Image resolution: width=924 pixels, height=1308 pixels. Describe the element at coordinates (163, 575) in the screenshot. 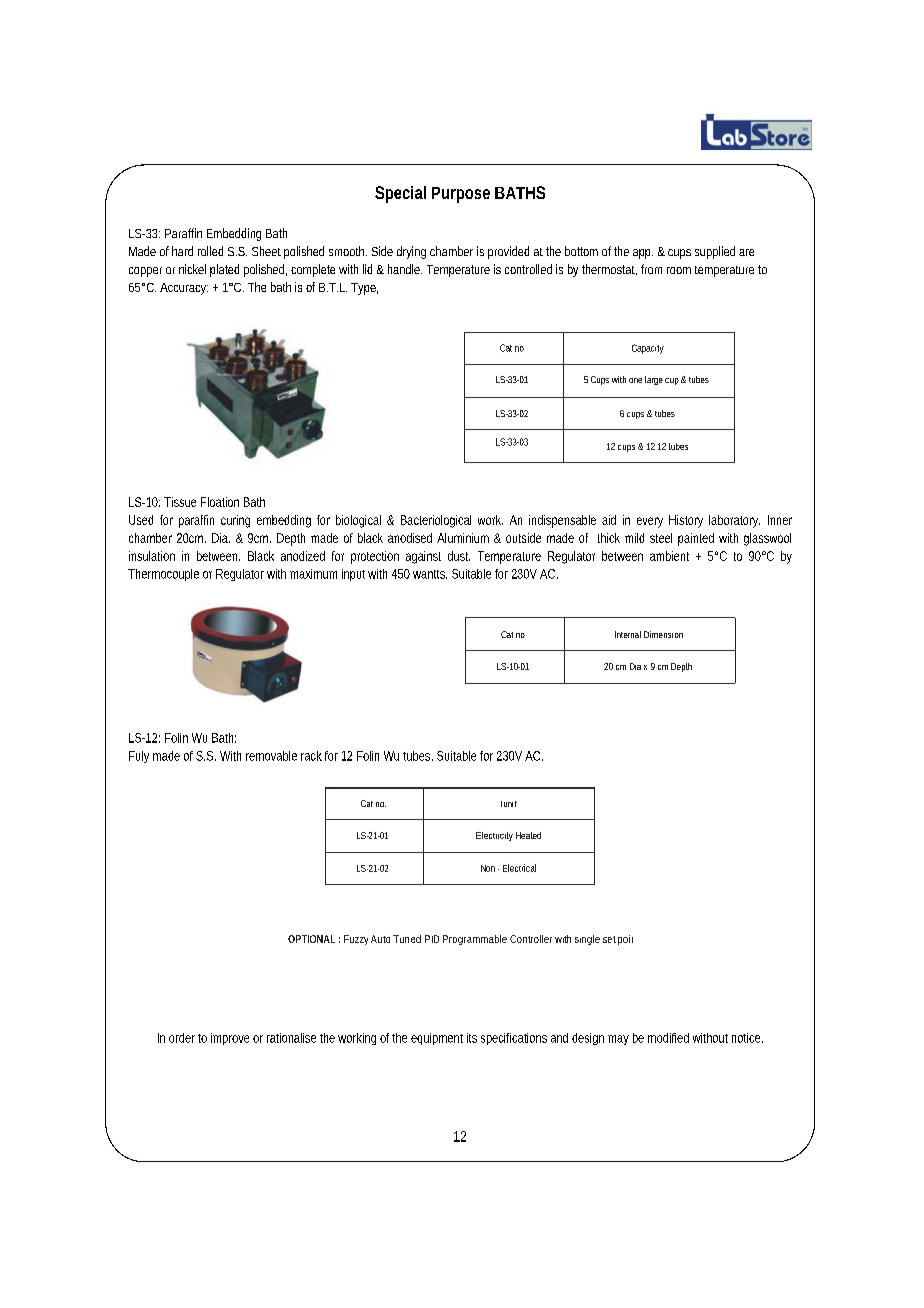

I see `Thermocouple` at that location.
